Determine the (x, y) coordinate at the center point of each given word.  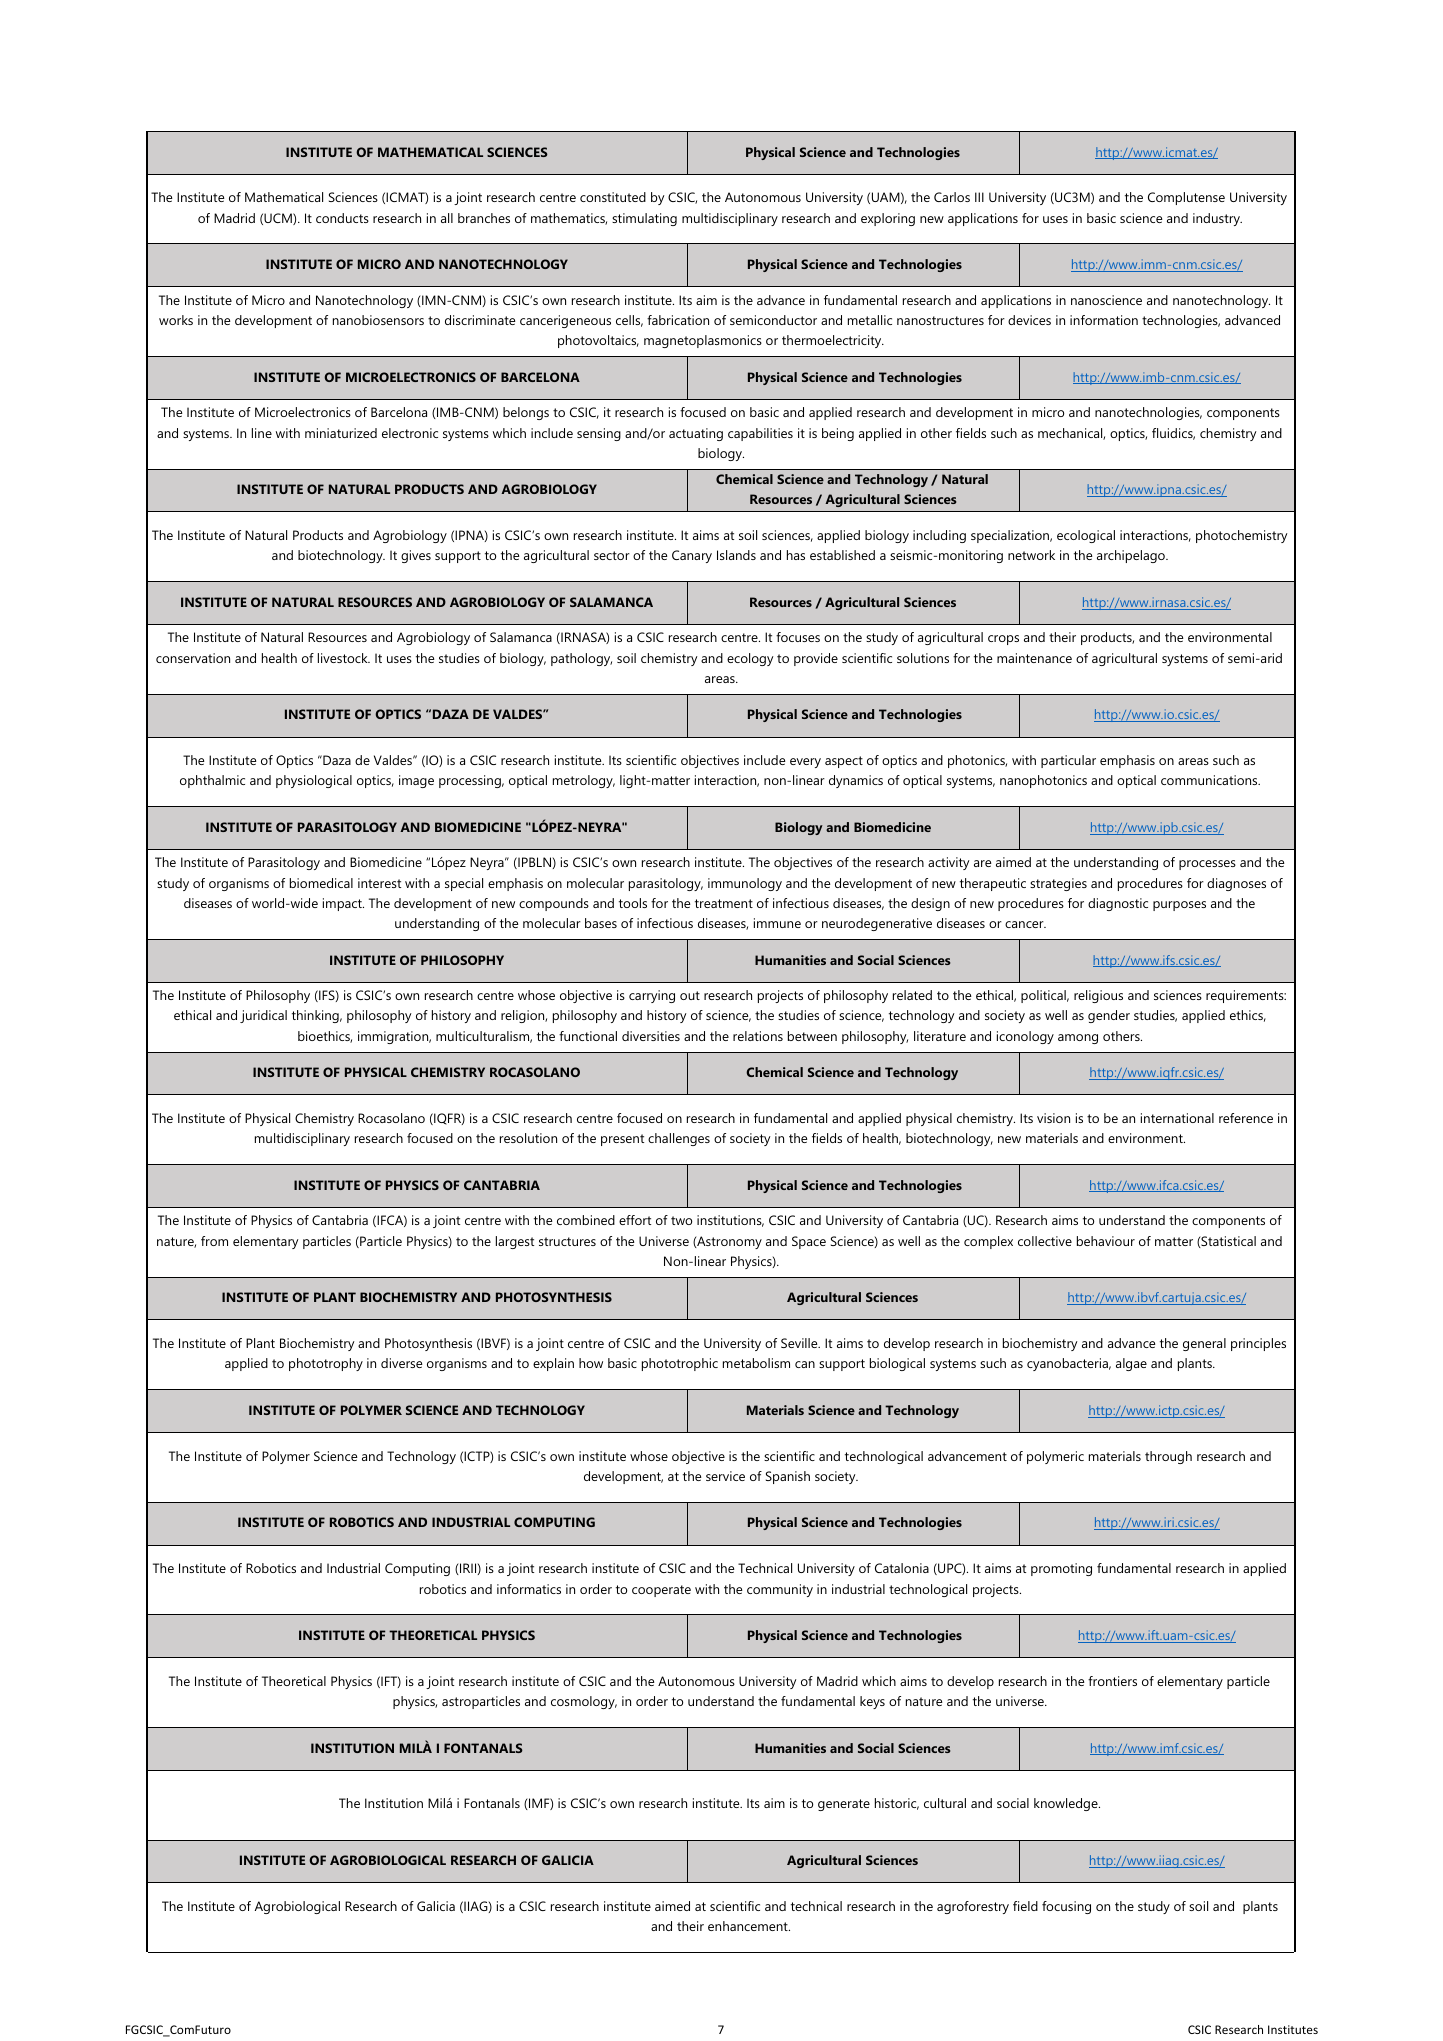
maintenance (1034, 658)
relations (758, 1036)
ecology (750, 659)
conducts (342, 218)
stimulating (644, 219)
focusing (1066, 1907)
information (1104, 320)
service (725, 1476)
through (1168, 1457)
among (1078, 1039)
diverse (402, 1363)
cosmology (584, 1702)
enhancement (749, 1926)
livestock (344, 658)
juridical (263, 1016)
